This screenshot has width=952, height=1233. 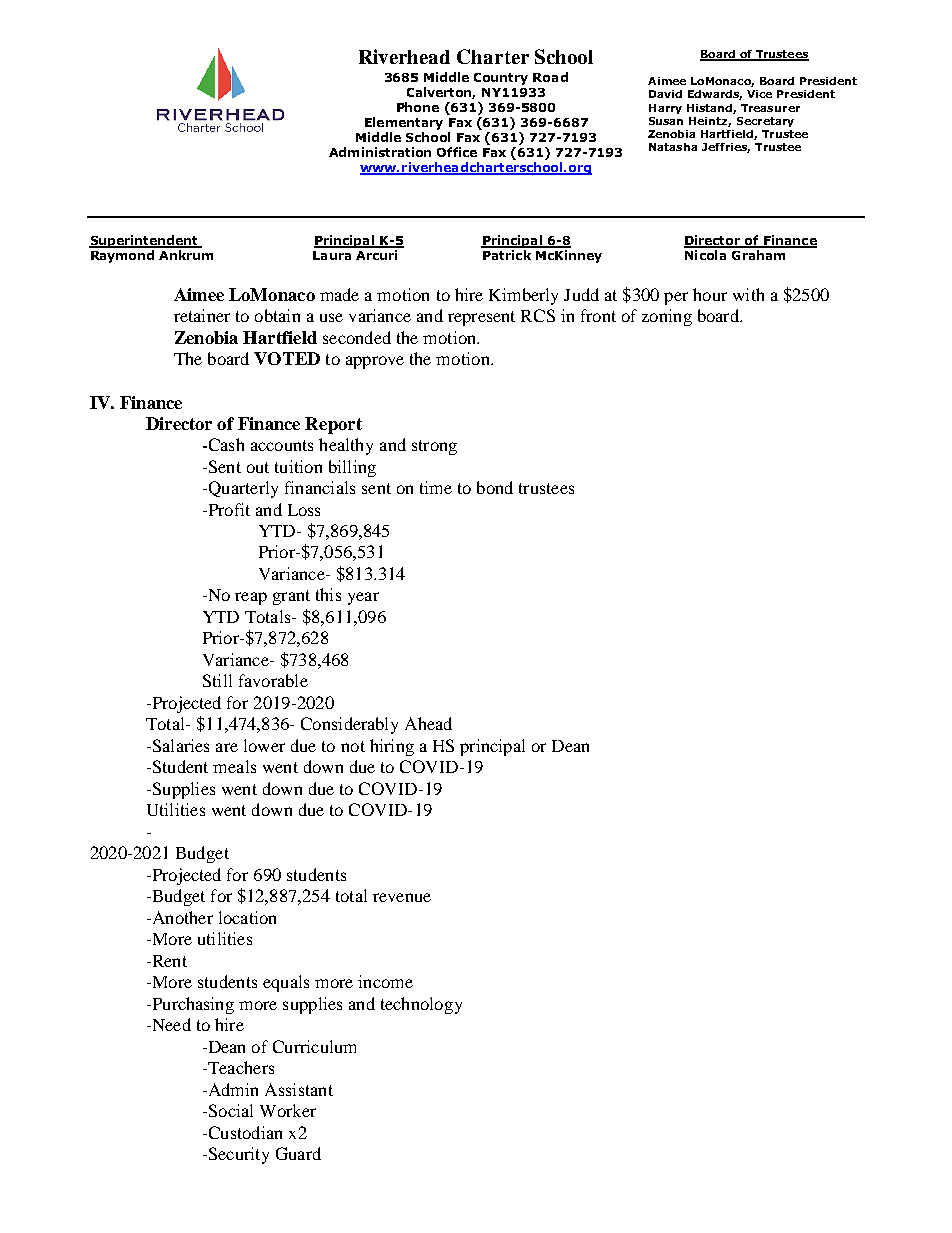 What do you see at coordinates (421, 1005) in the screenshot?
I see `technology` at bounding box center [421, 1005].
